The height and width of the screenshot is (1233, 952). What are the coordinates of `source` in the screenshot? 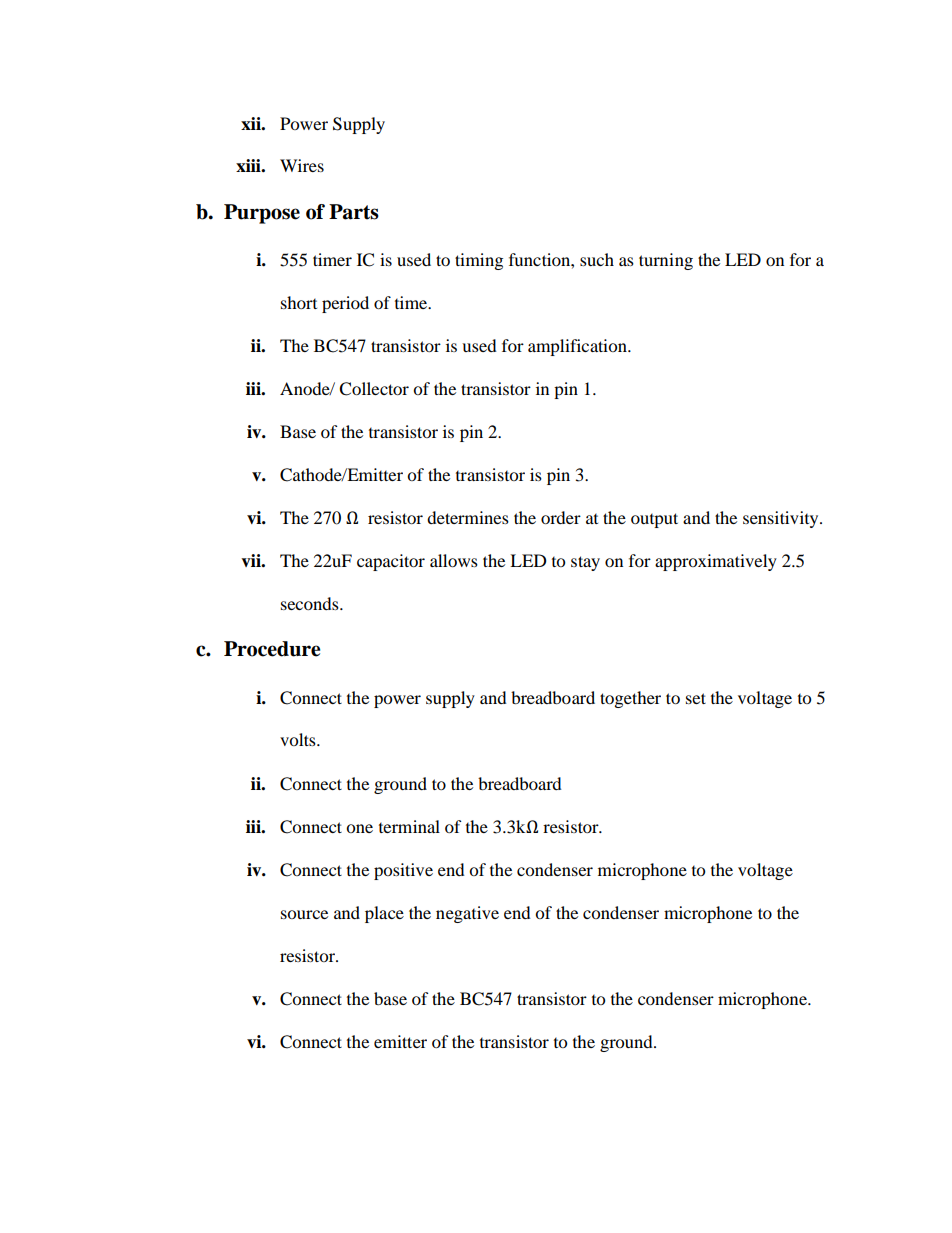 It's located at (304, 914).
